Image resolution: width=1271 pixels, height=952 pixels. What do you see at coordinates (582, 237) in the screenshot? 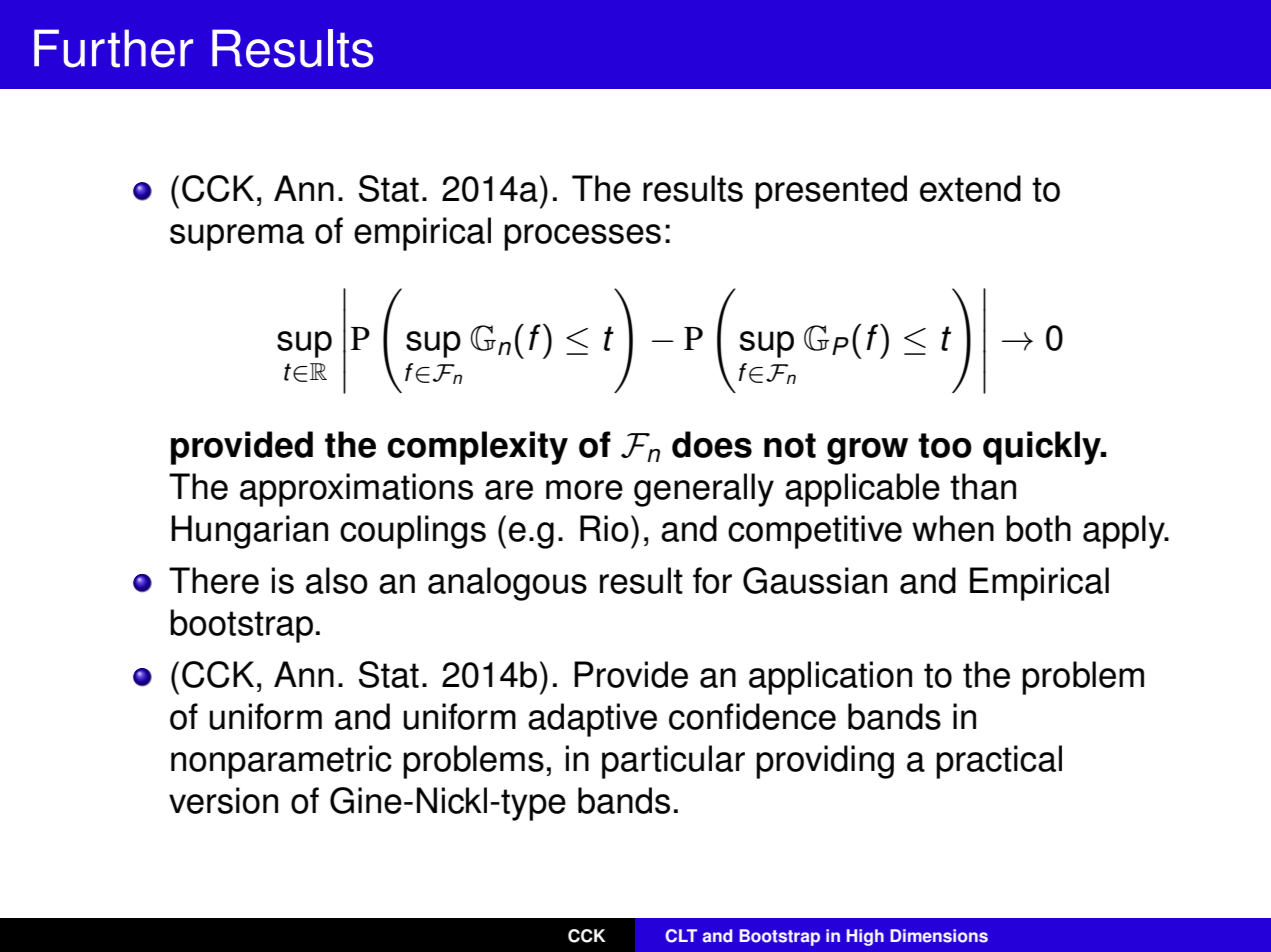
I see `processes` at bounding box center [582, 237].
